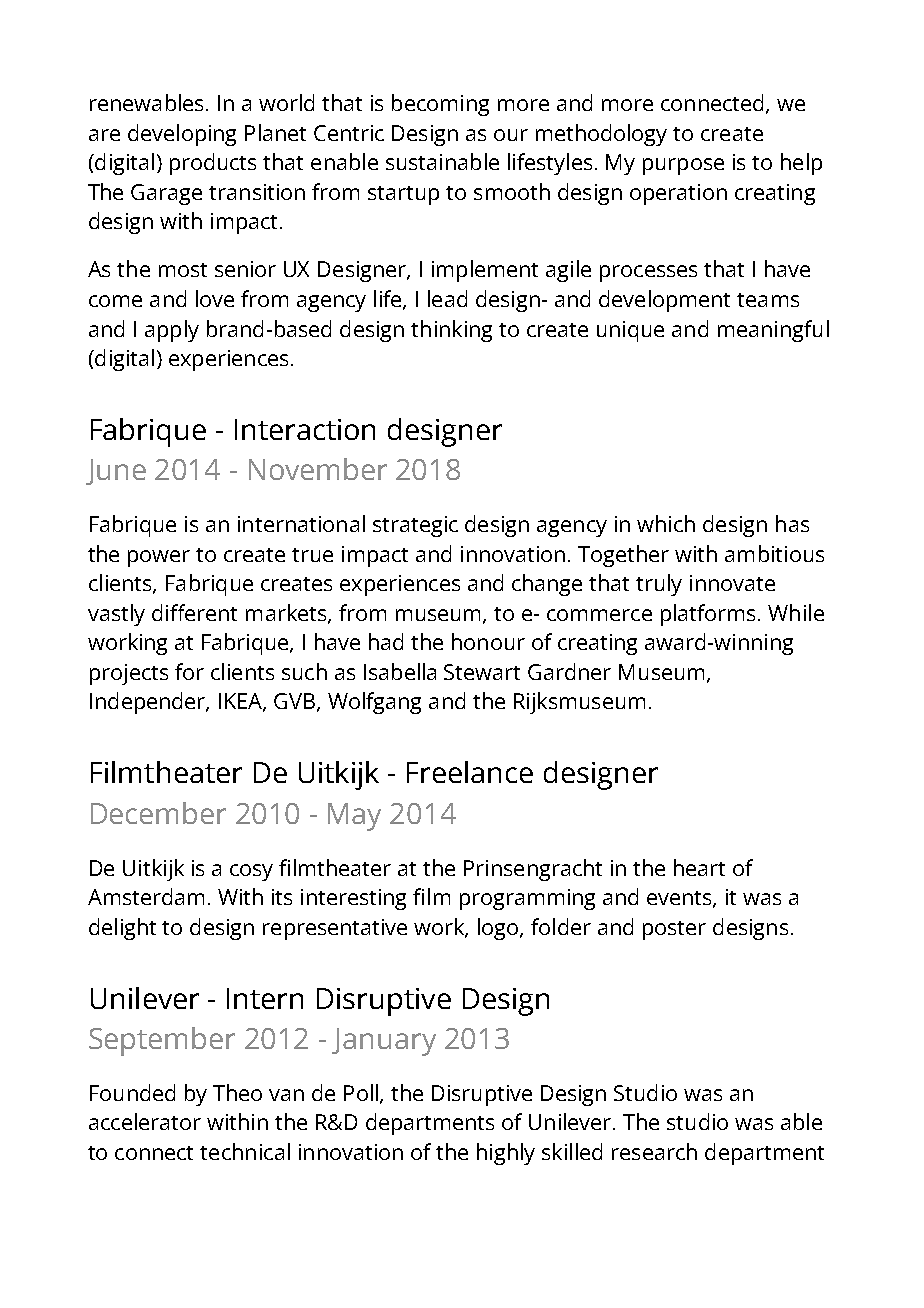  Describe the element at coordinates (182, 135) in the image. I see `developing` at that location.
